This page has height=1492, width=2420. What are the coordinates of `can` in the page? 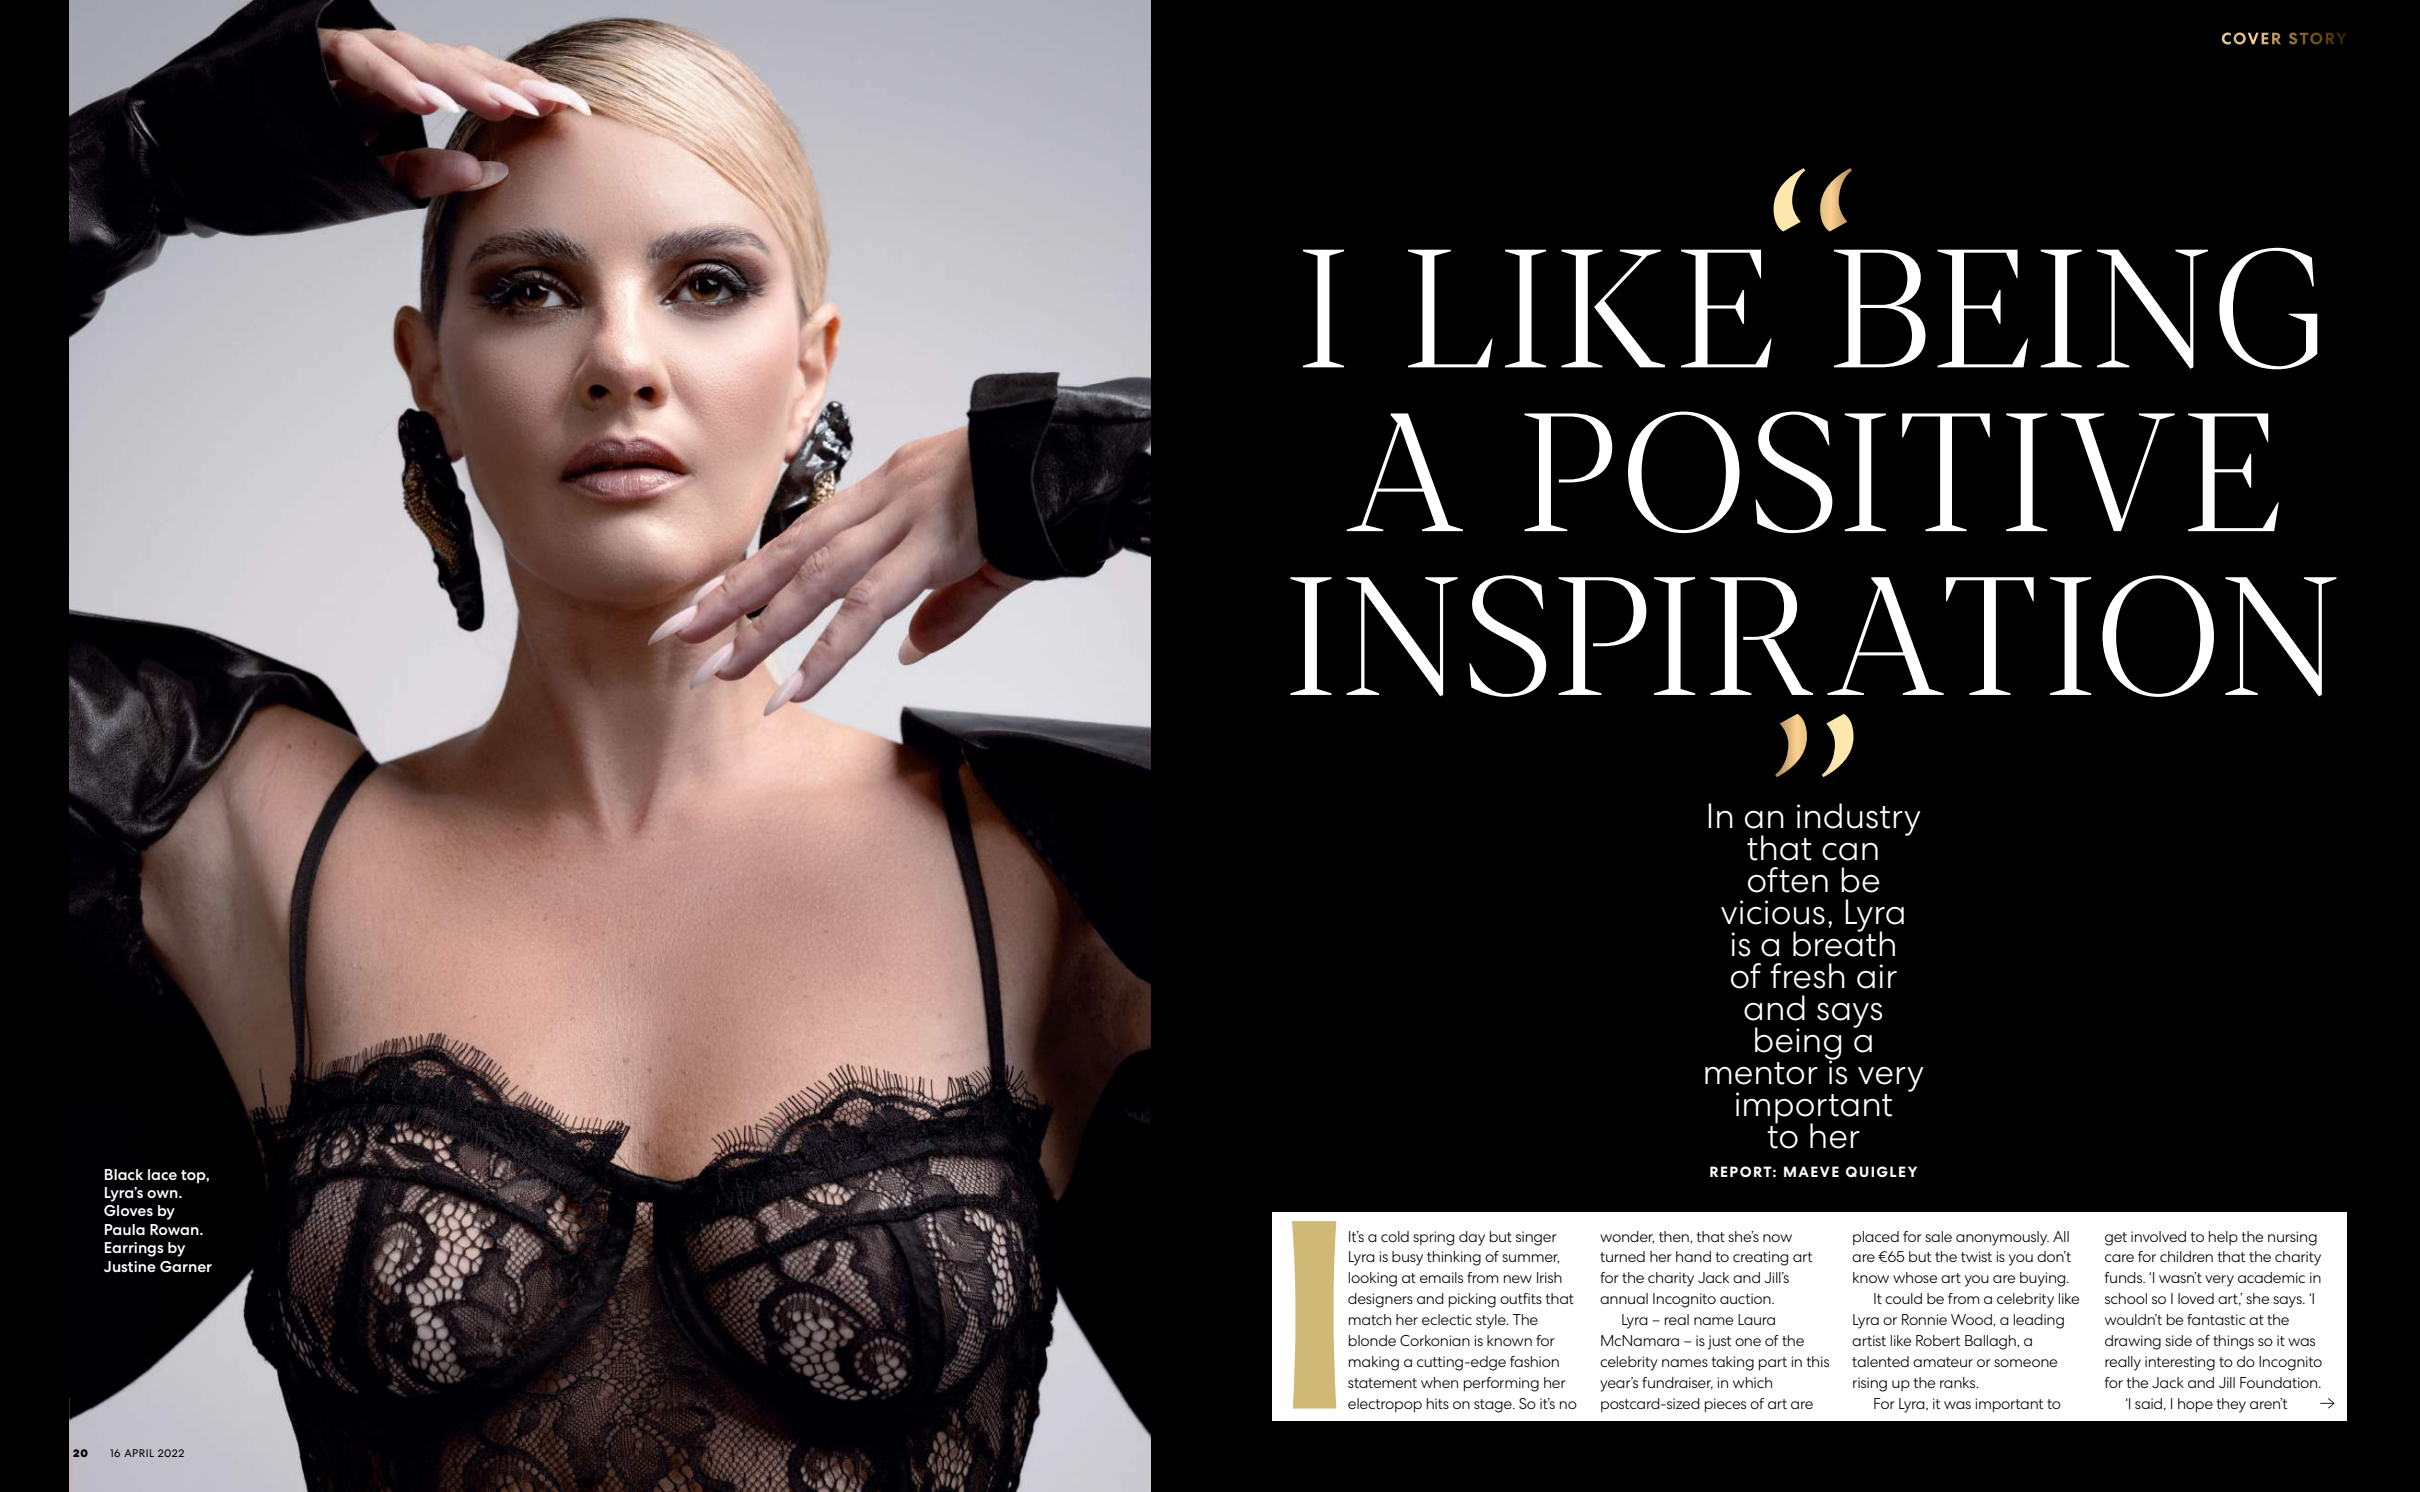 It's located at (1850, 852).
